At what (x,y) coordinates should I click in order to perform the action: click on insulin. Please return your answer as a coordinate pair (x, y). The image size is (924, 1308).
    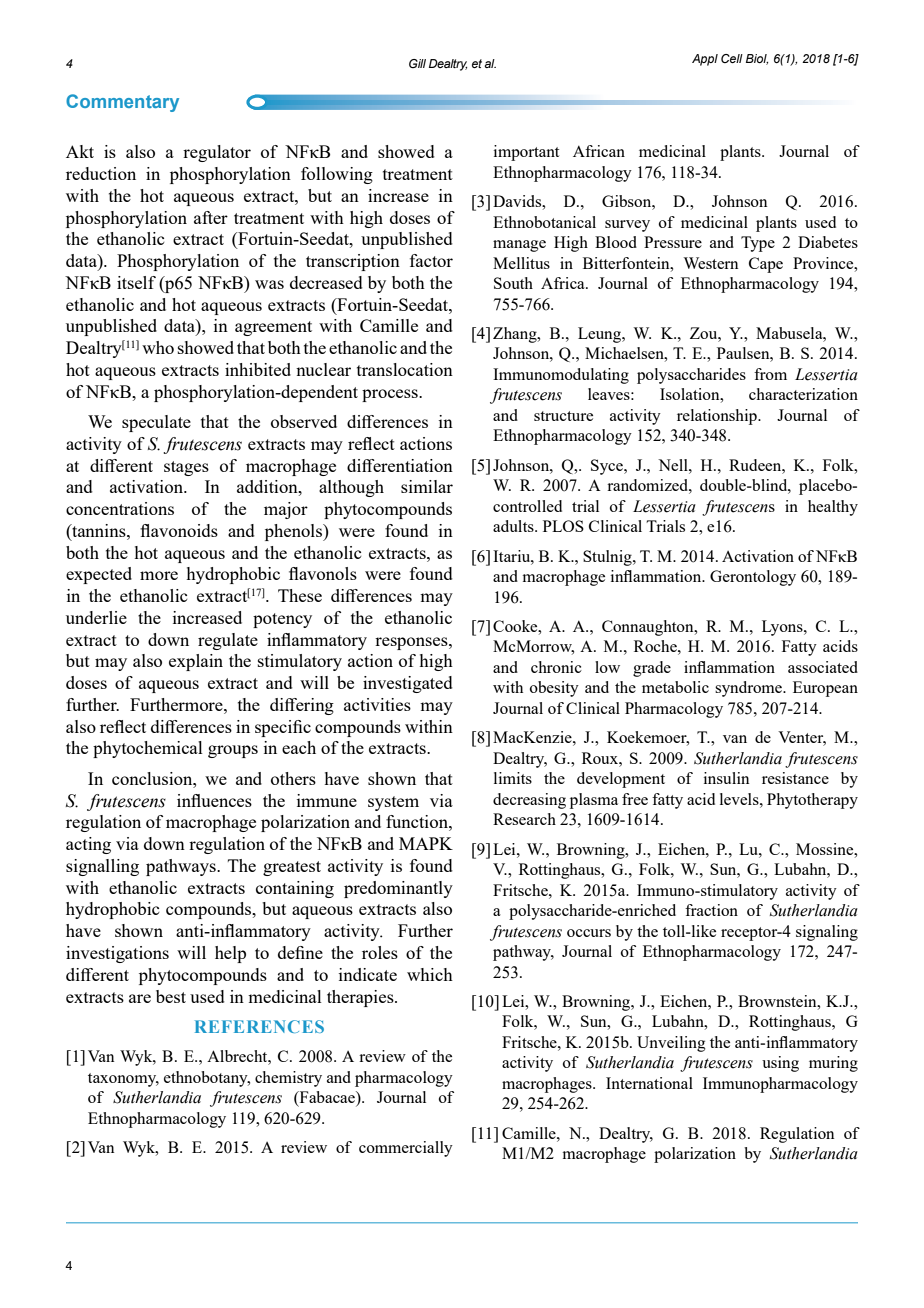
    Looking at the image, I should click on (727, 778).
